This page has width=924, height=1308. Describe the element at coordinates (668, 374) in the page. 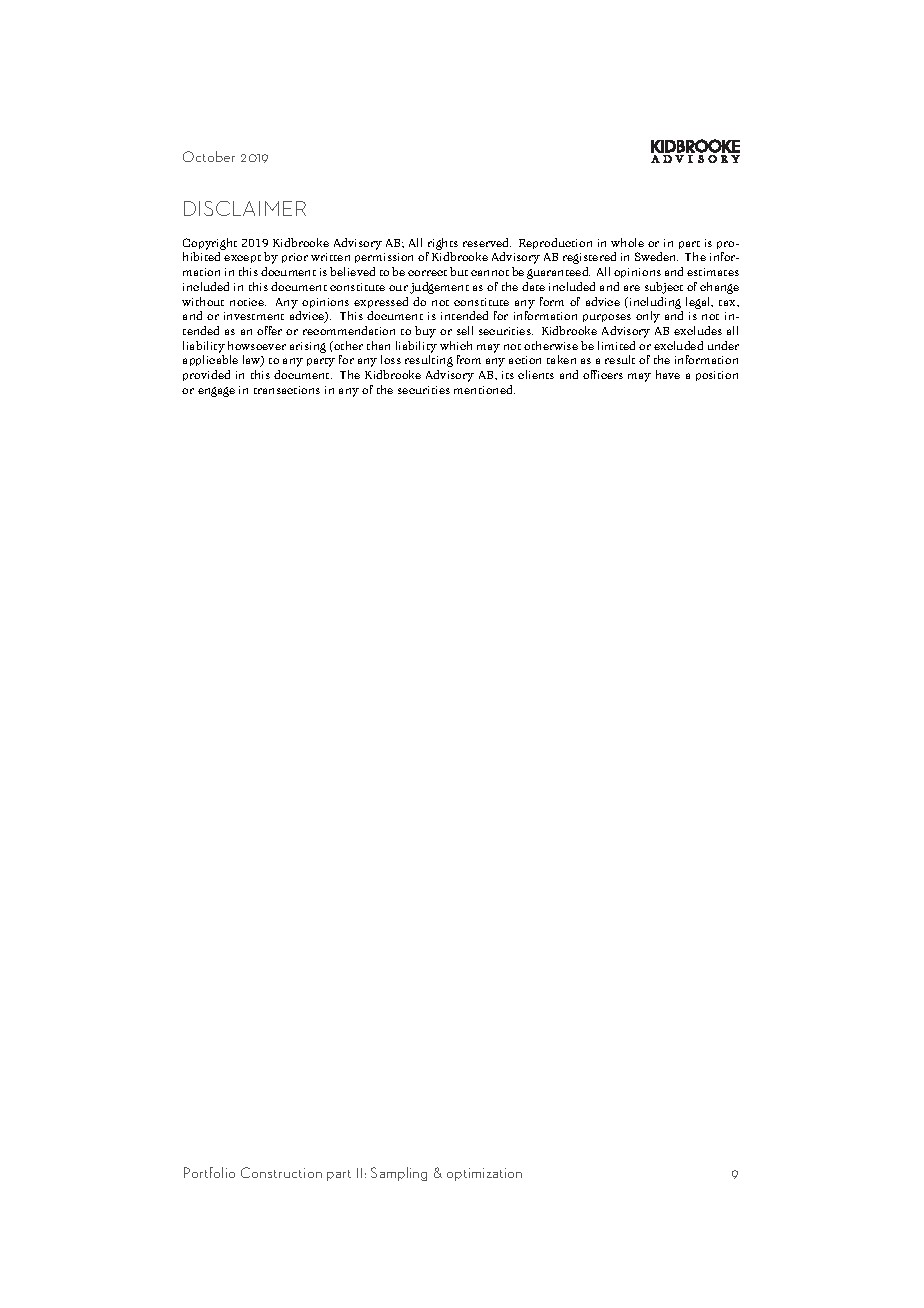

I see `have` at that location.
